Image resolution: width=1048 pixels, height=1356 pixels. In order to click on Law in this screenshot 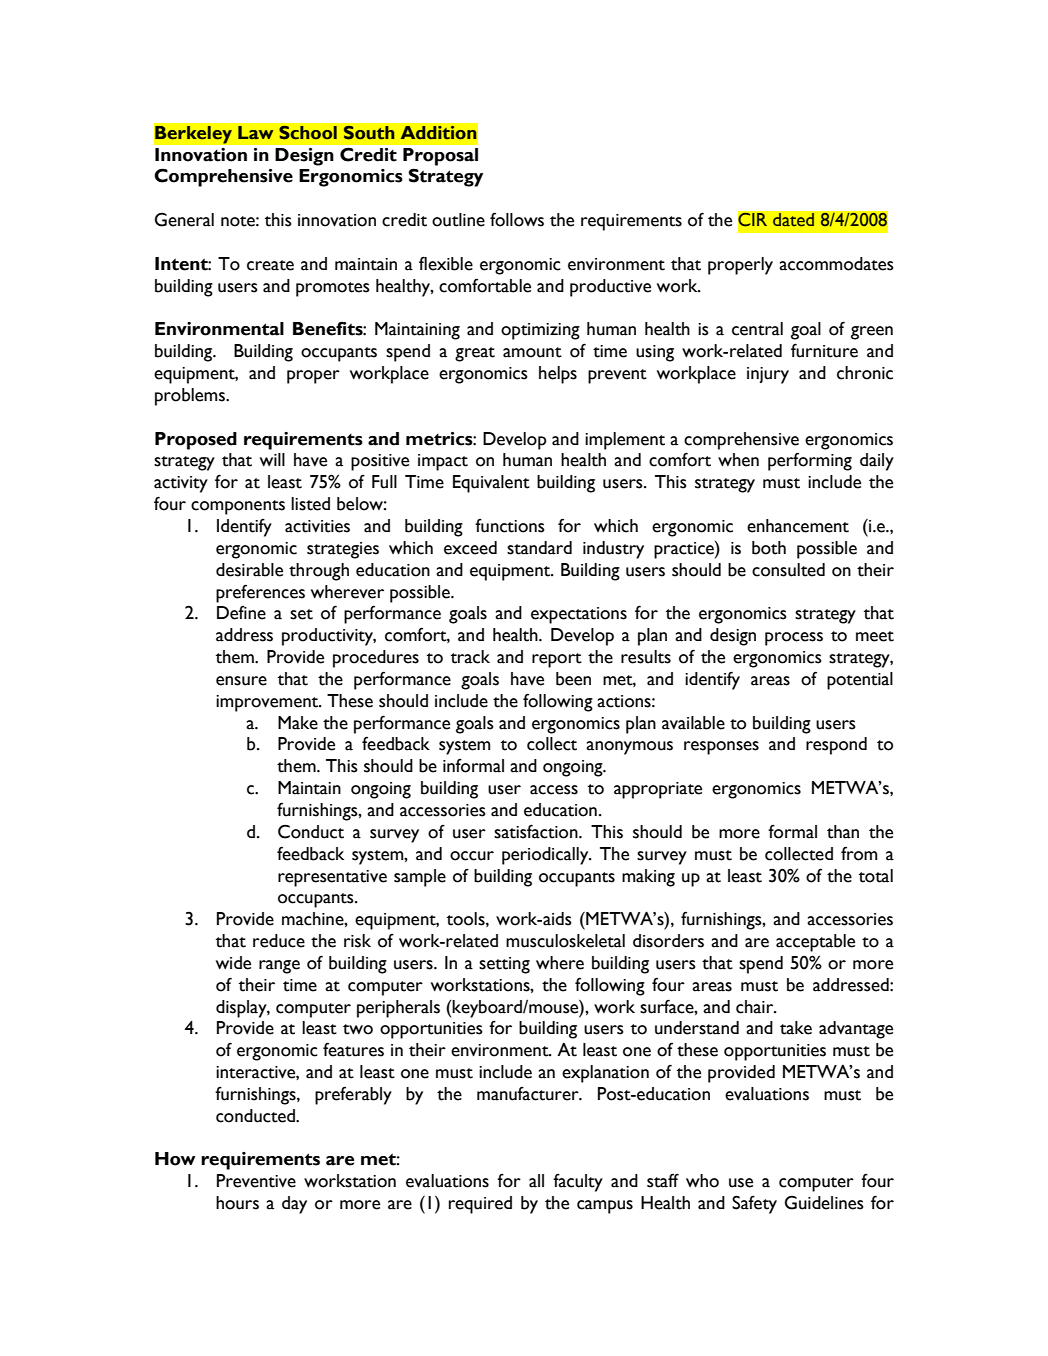, I will do `click(256, 133)`.
